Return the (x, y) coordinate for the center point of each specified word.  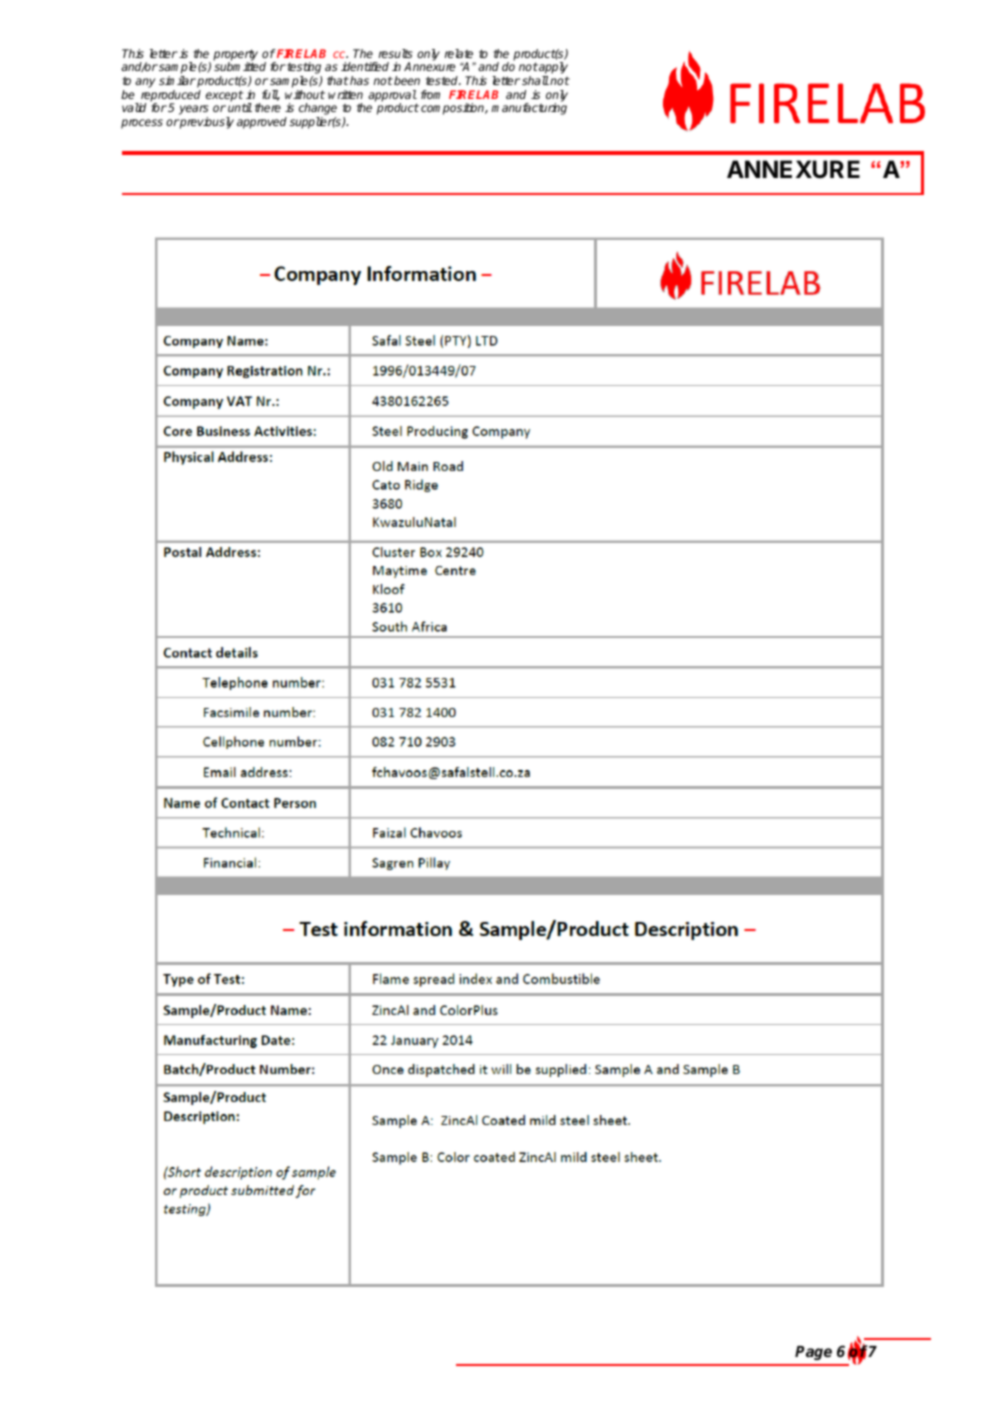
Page (813, 1353)
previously (206, 123)
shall (535, 80)
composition (453, 109)
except (224, 96)
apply (552, 69)
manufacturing (529, 109)
